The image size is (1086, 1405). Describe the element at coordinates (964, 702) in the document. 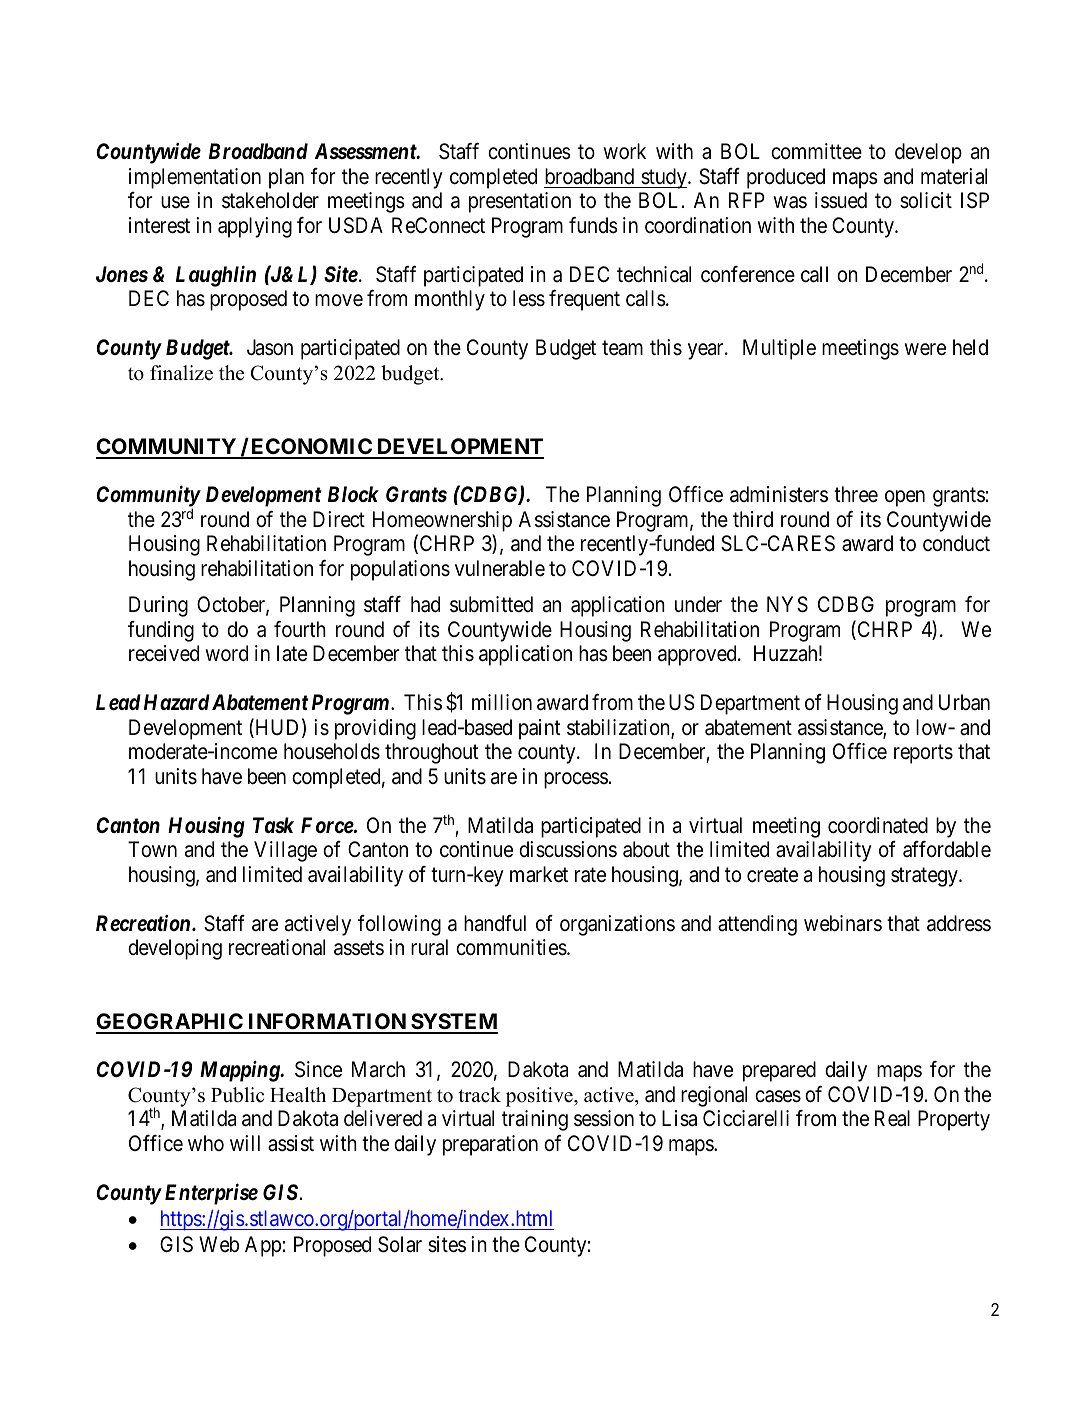

I see `Urban` at that location.
